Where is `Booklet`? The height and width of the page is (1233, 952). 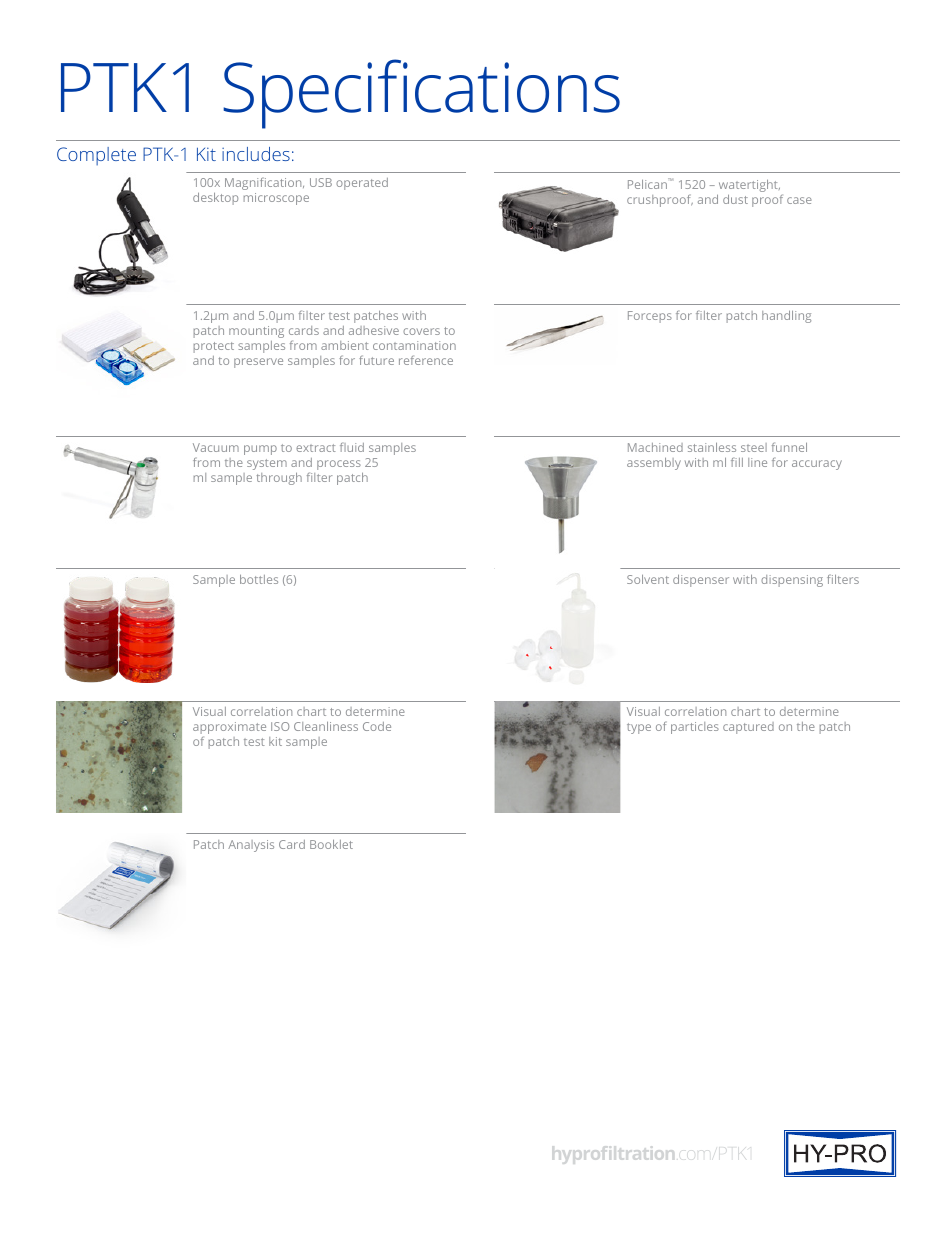
Booklet is located at coordinates (331, 844).
